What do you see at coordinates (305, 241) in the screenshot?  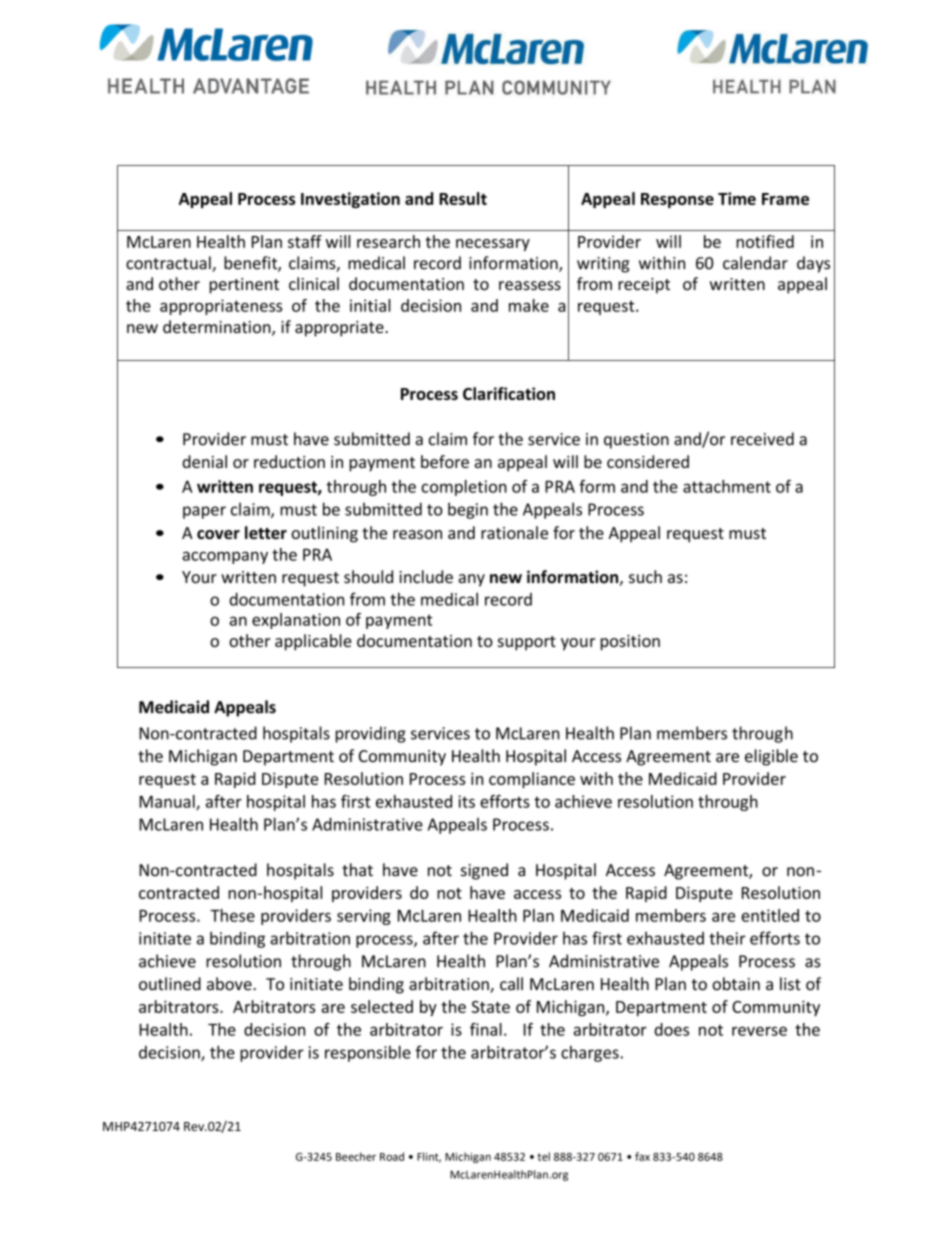 I see `staff` at bounding box center [305, 241].
